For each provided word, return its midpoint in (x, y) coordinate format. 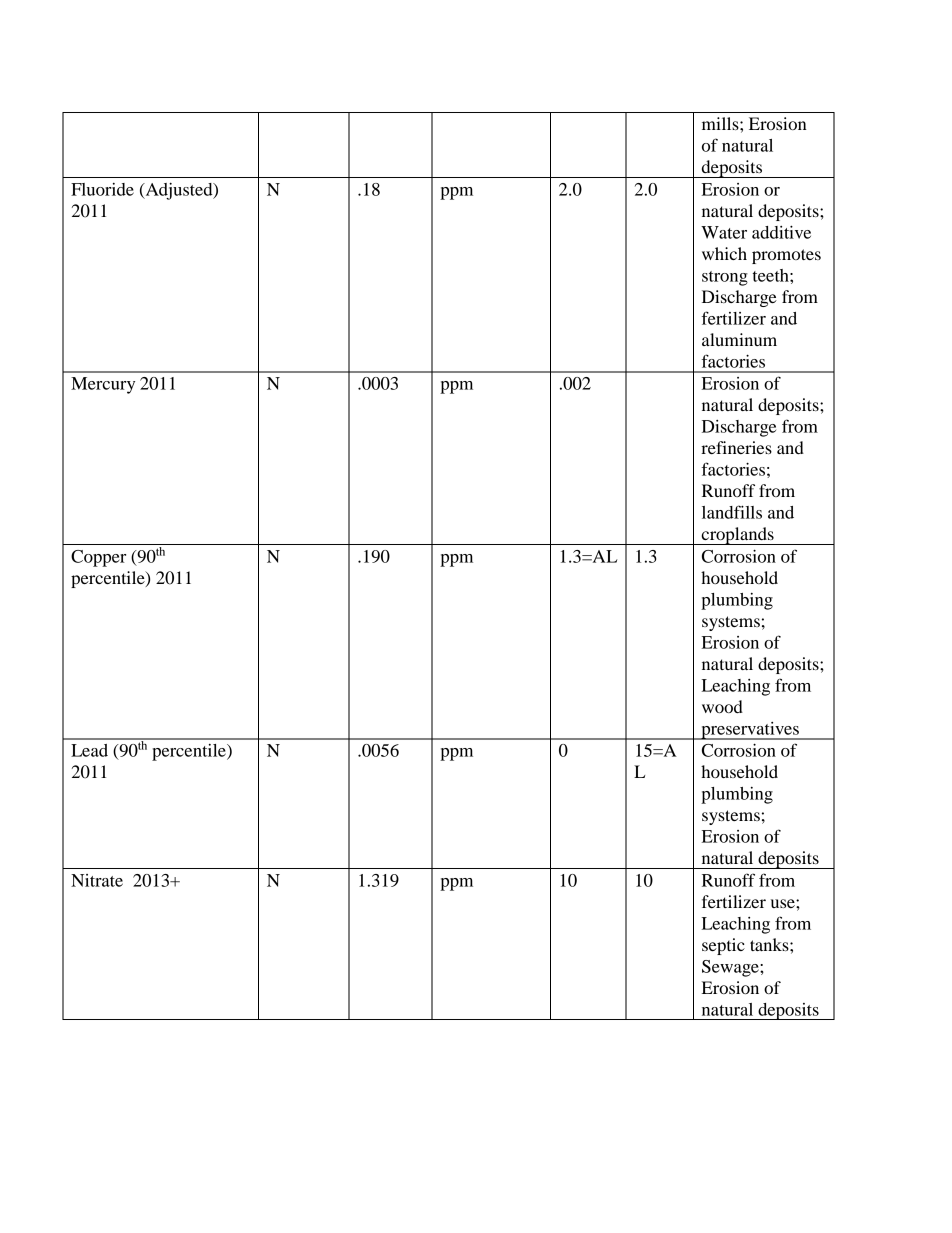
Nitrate (97, 880)
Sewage (731, 968)
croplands (737, 536)
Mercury (103, 385)
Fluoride (102, 189)
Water (724, 232)
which (724, 253)
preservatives (750, 731)
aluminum (739, 339)
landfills (732, 512)
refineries (736, 447)
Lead (89, 750)
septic (723, 946)
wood (722, 706)
